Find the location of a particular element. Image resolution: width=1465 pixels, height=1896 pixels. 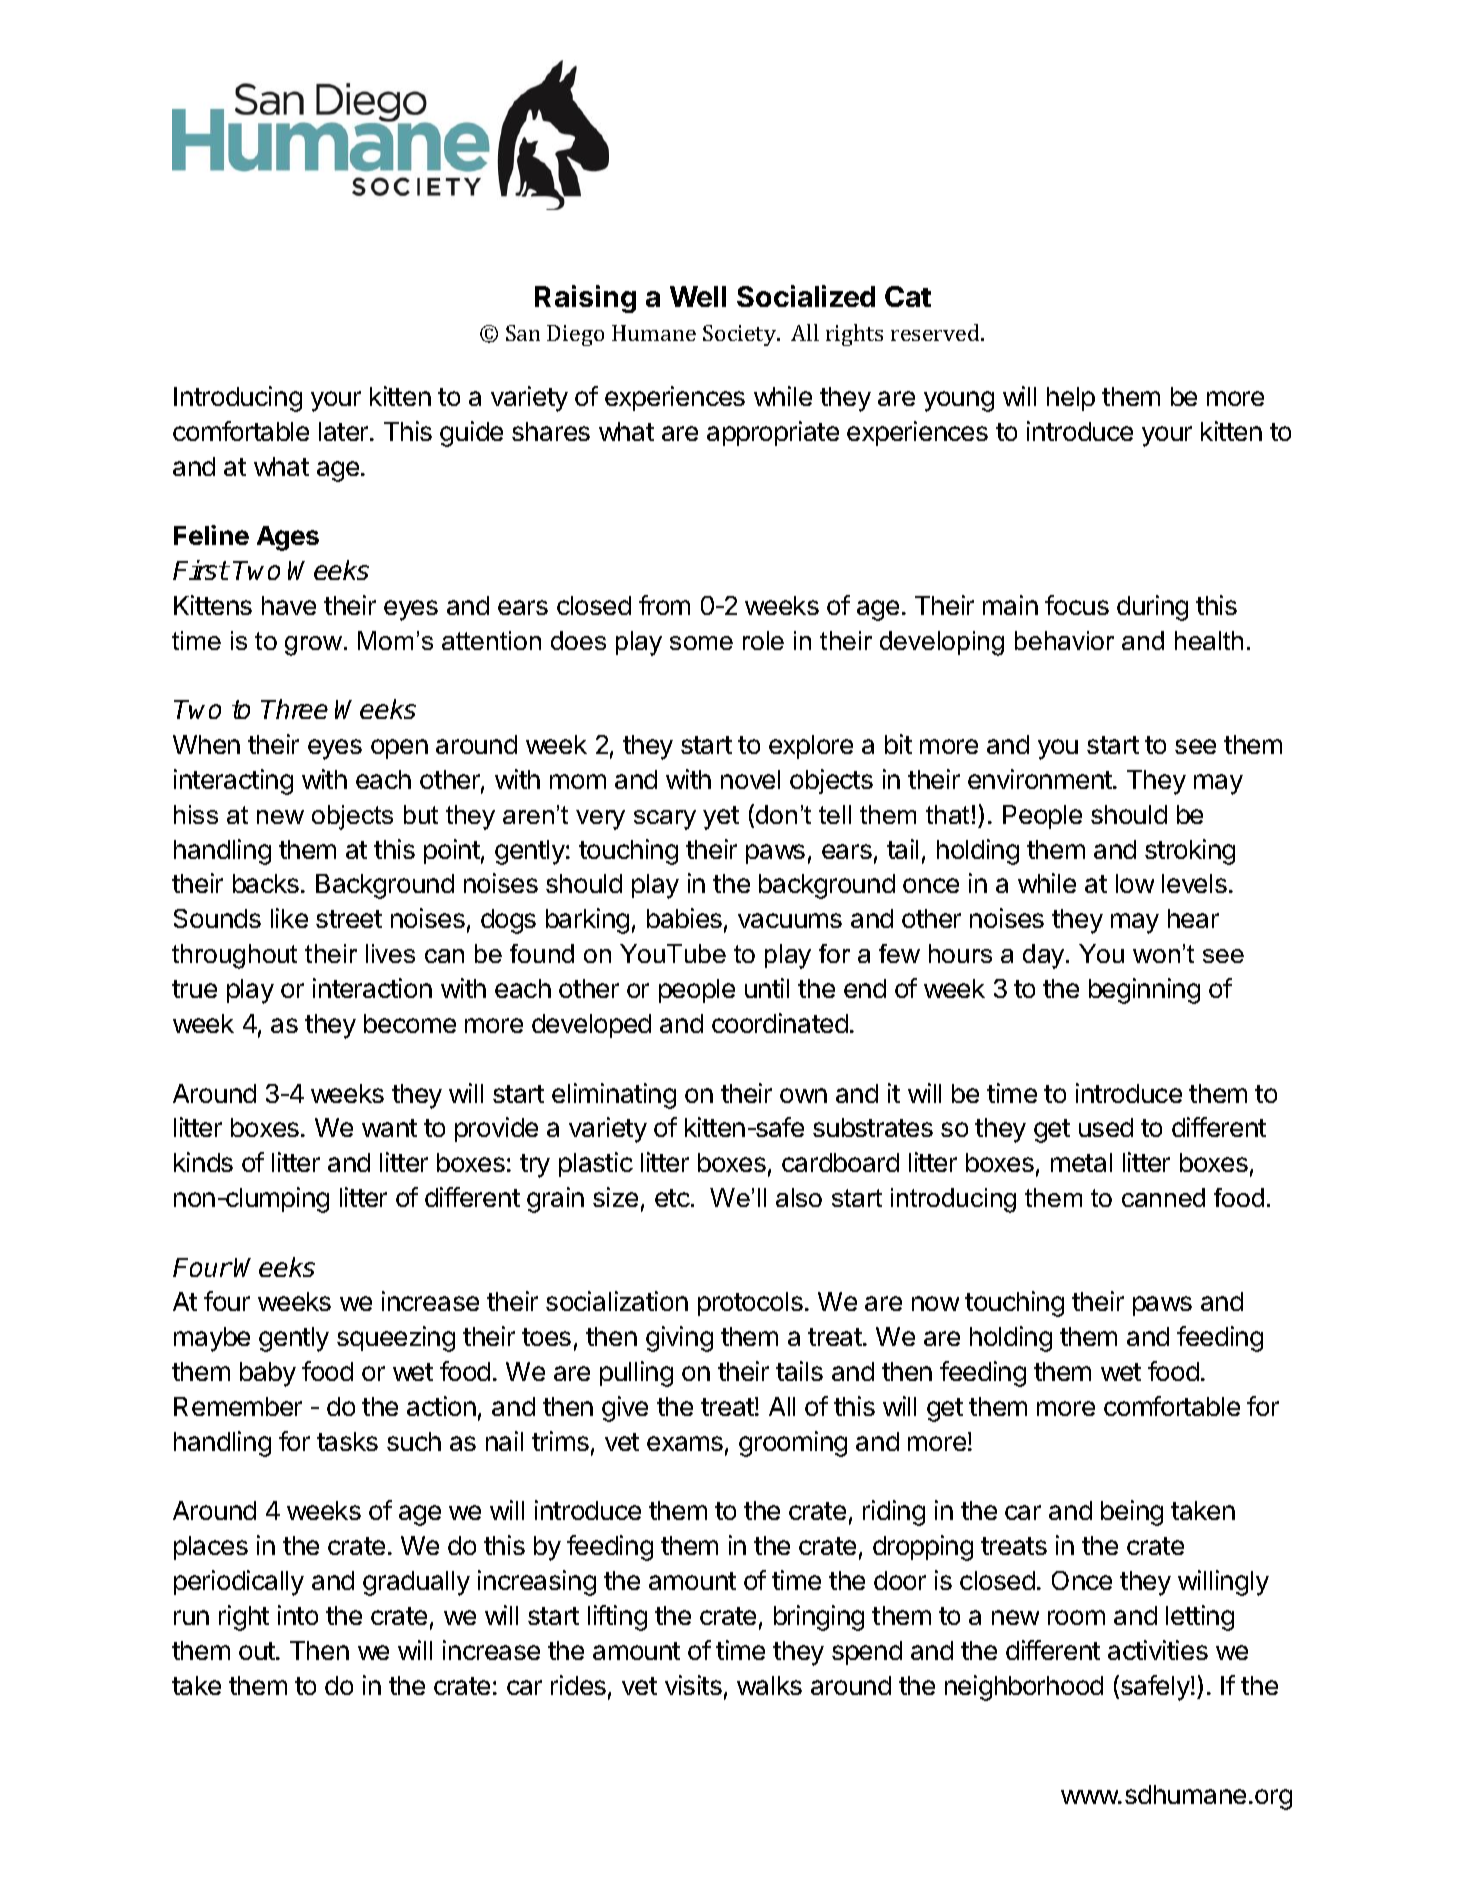

beginning is located at coordinates (1144, 991).
